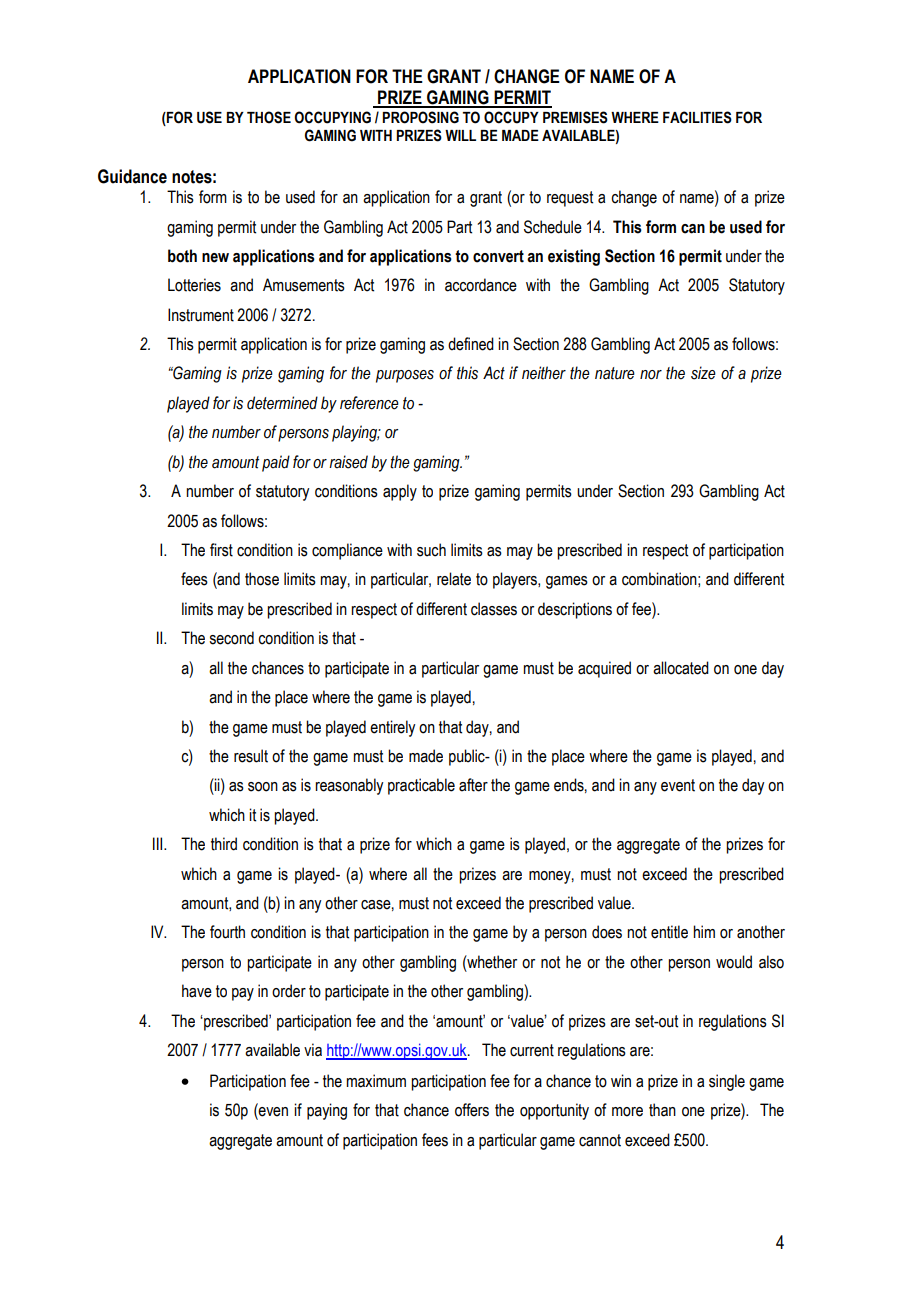  What do you see at coordinates (494, 609) in the page?
I see `classes` at bounding box center [494, 609].
